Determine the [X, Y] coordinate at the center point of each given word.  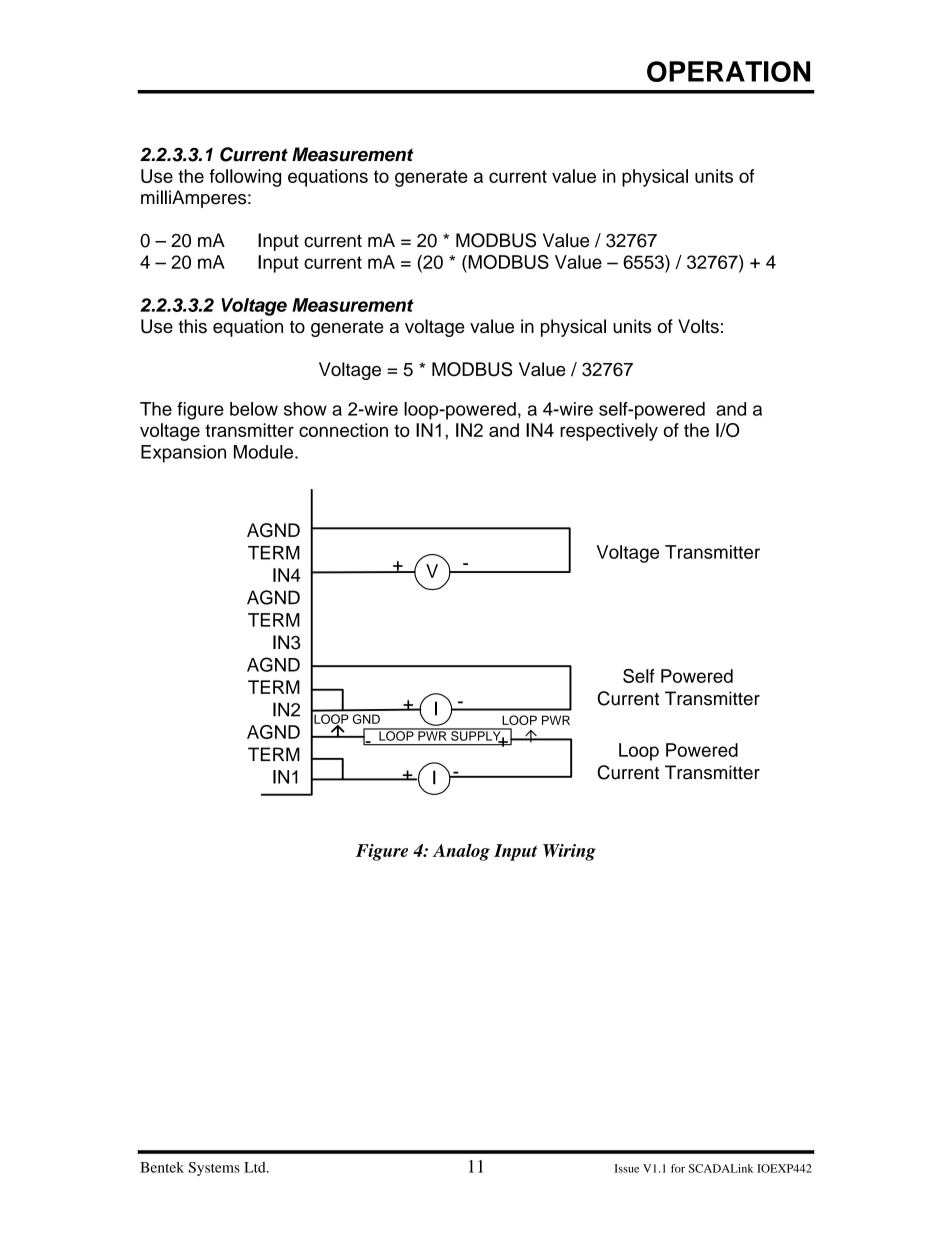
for [678, 1168]
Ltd [256, 1167]
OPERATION [728, 71]
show [305, 409]
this [192, 326]
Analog [461, 852]
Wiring [569, 852]
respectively [609, 432]
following [245, 178]
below [254, 409]
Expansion [183, 454]
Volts [698, 326]
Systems [214, 1169]
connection [343, 430]
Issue [626, 1168]
